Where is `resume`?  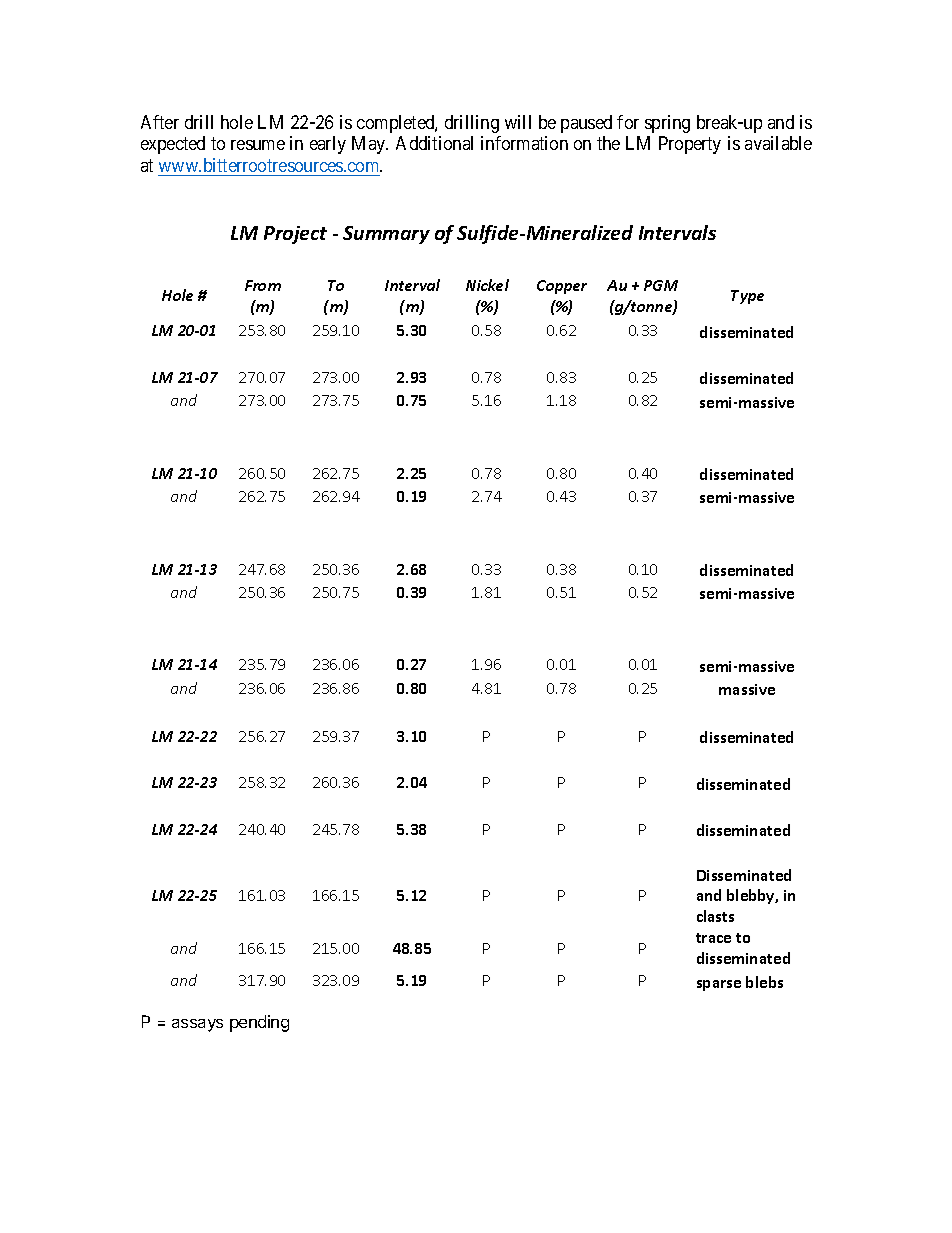 resume is located at coordinates (258, 145).
